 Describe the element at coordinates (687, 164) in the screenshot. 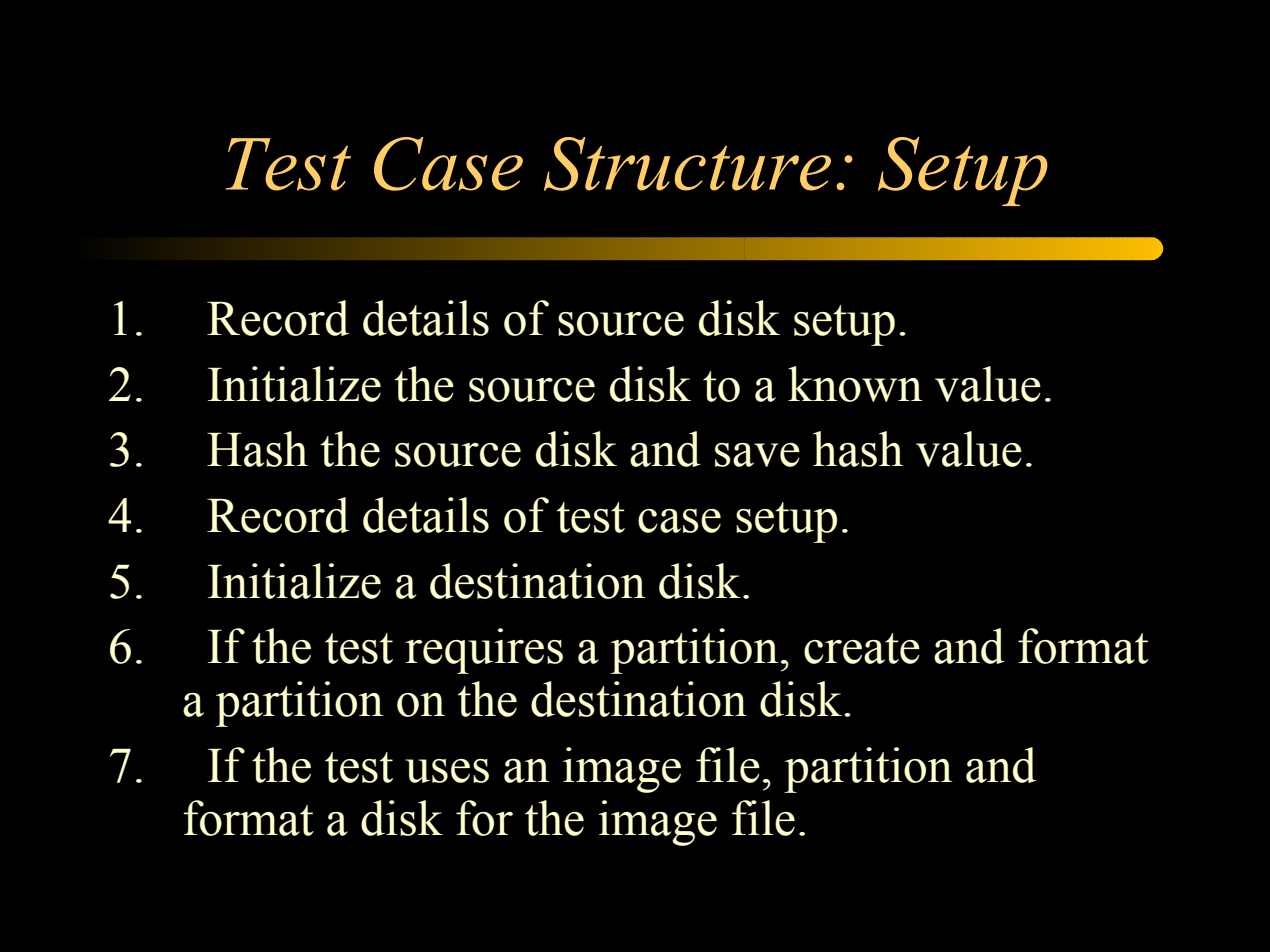

I see `Structure` at that location.
